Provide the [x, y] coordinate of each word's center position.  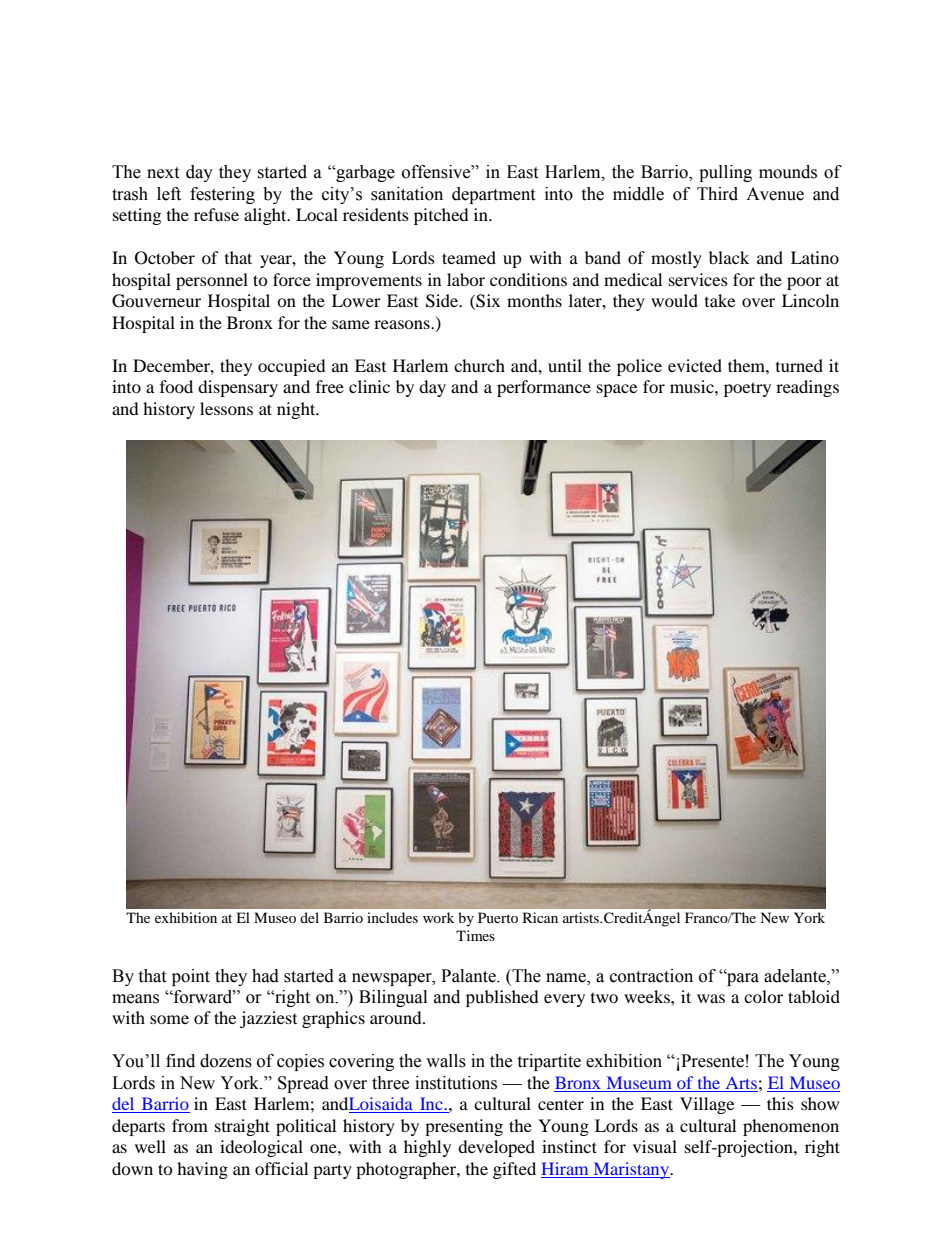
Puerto [498, 917]
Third [717, 194]
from [190, 1125]
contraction [651, 976]
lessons [226, 408]
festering [222, 195]
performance [544, 388]
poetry [747, 389]
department [493, 195]
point [191, 977]
